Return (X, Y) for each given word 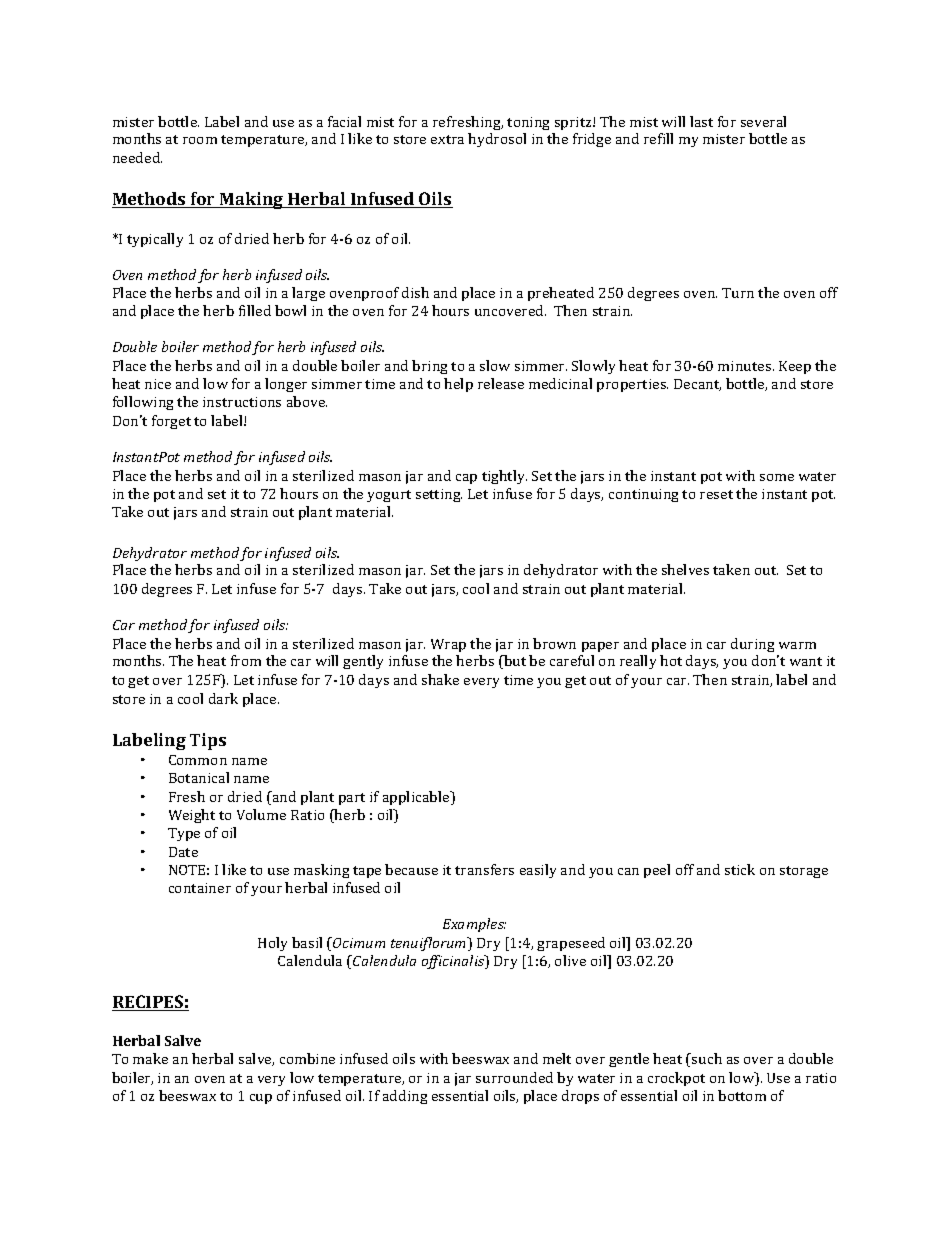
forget (171, 422)
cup (261, 1099)
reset (716, 494)
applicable (417, 798)
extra (447, 139)
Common (198, 760)
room (200, 140)
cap (466, 479)
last (701, 121)
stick (740, 869)
